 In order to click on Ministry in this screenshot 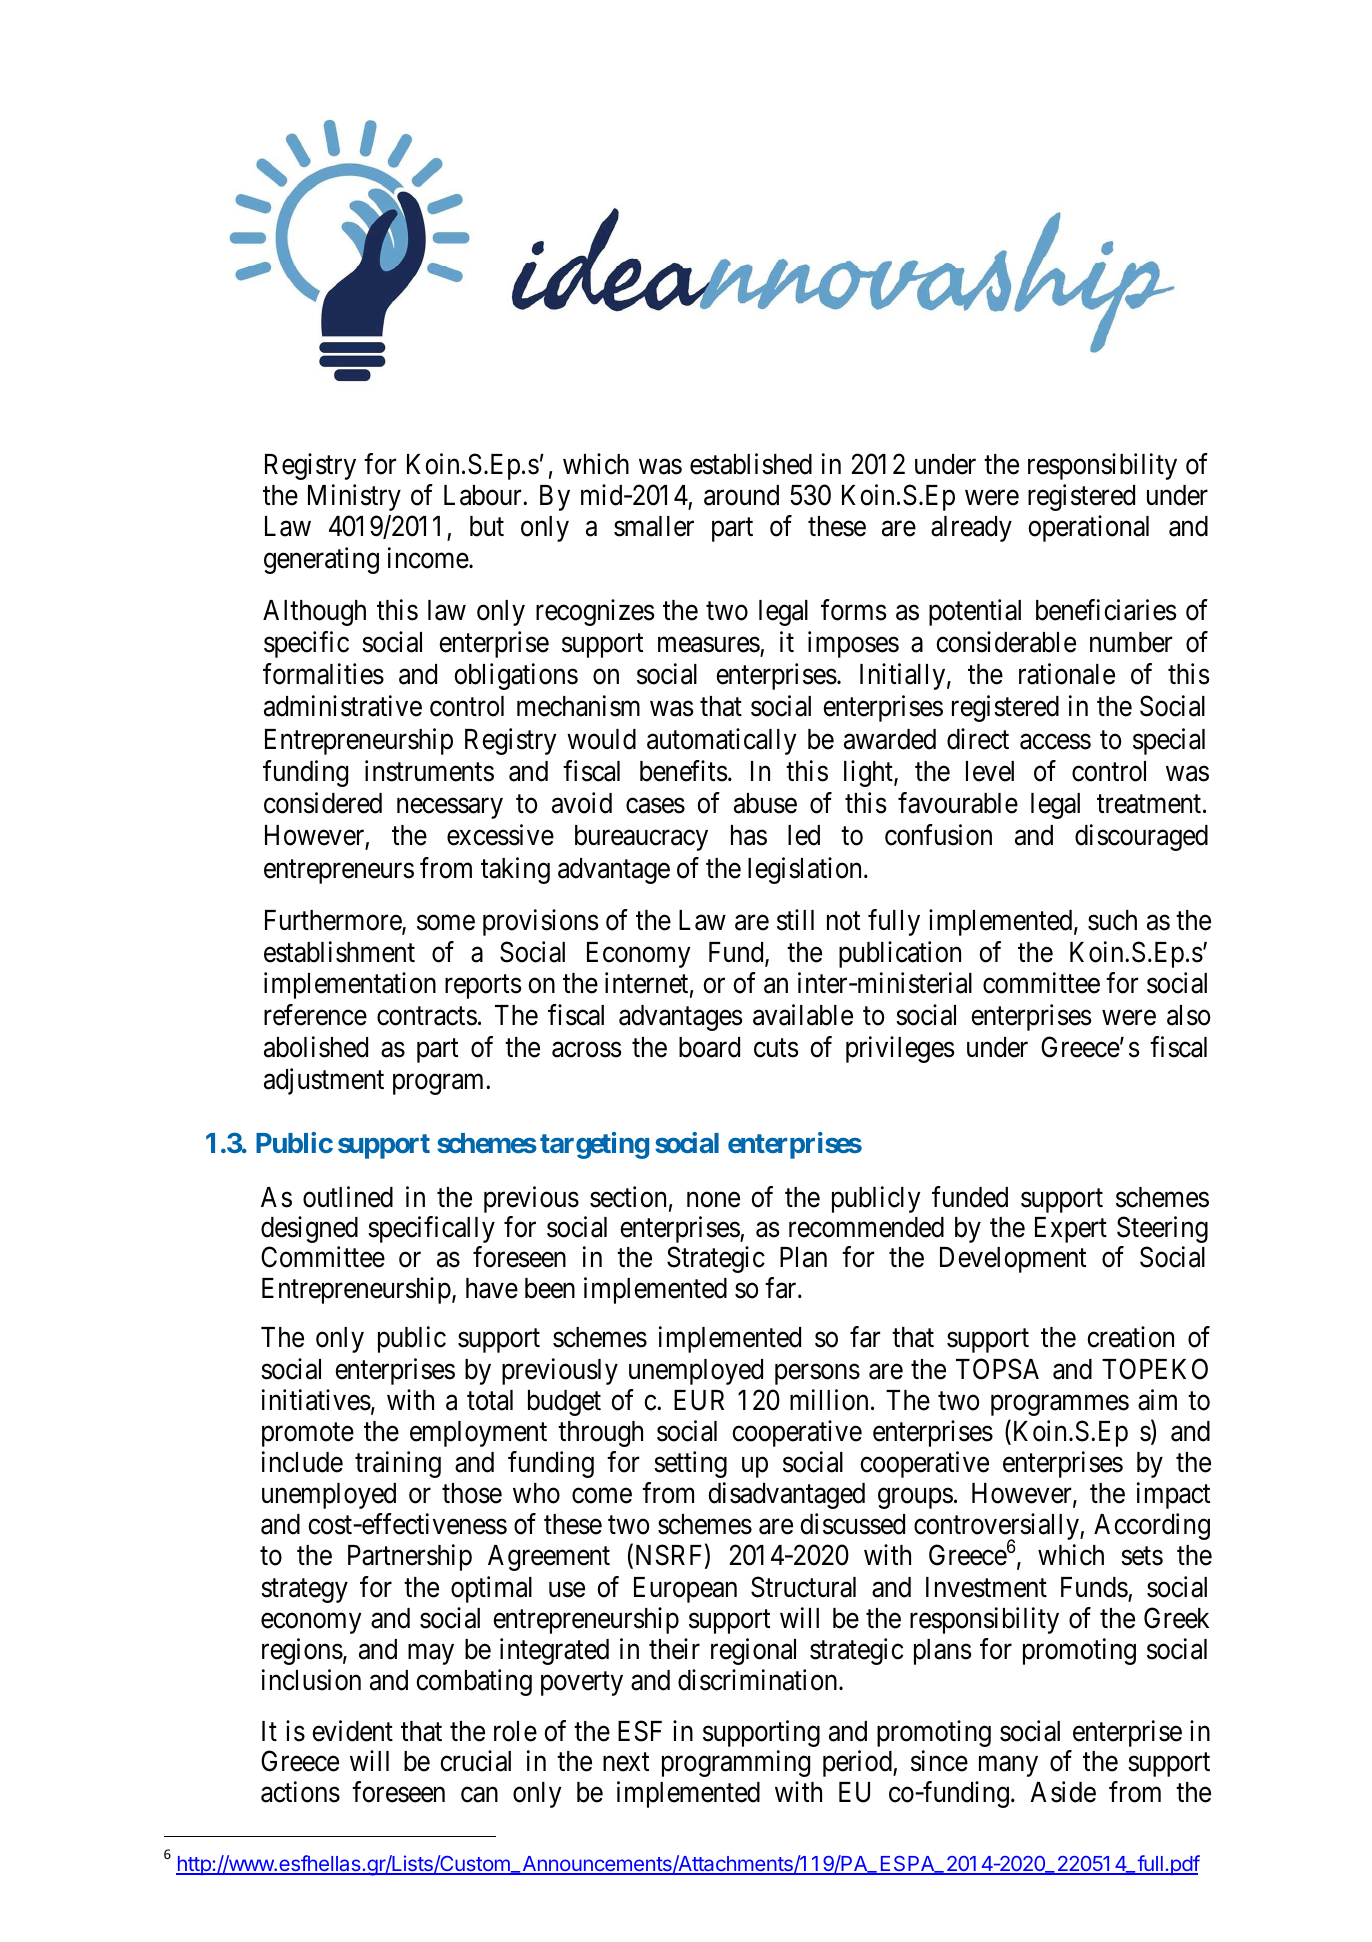, I will do `click(354, 497)`.
